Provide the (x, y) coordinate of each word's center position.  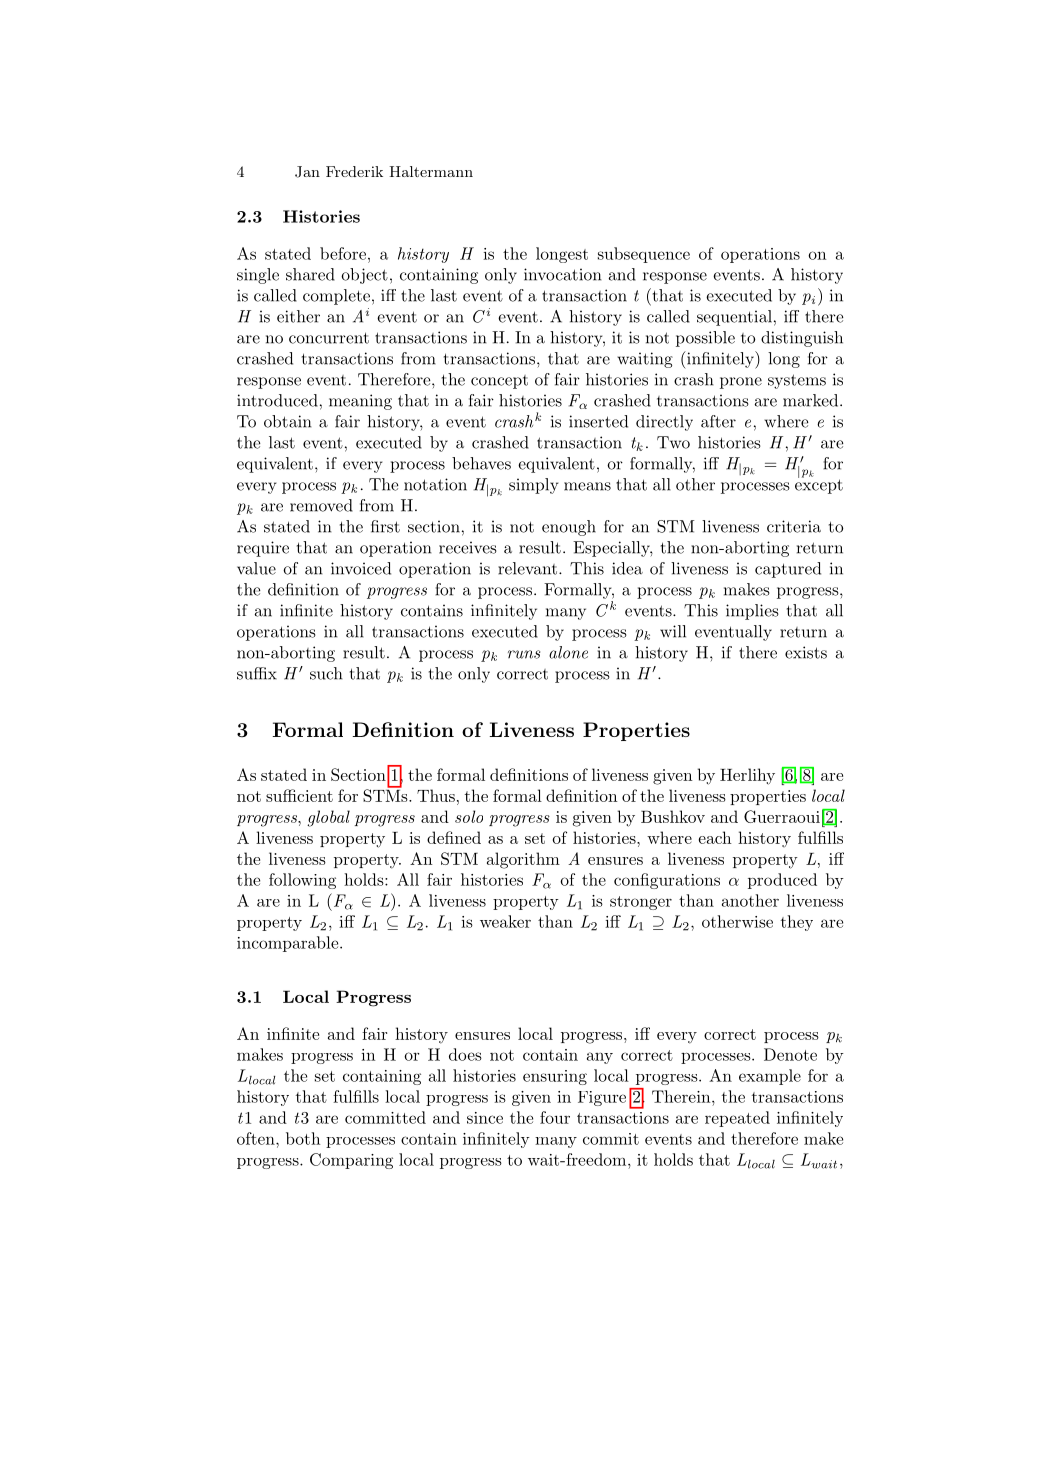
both (303, 1138)
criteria (794, 526)
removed (321, 505)
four (555, 1117)
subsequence (644, 255)
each (715, 837)
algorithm (523, 860)
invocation (563, 274)
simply (534, 486)
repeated (737, 1119)
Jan (307, 172)
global (328, 818)
